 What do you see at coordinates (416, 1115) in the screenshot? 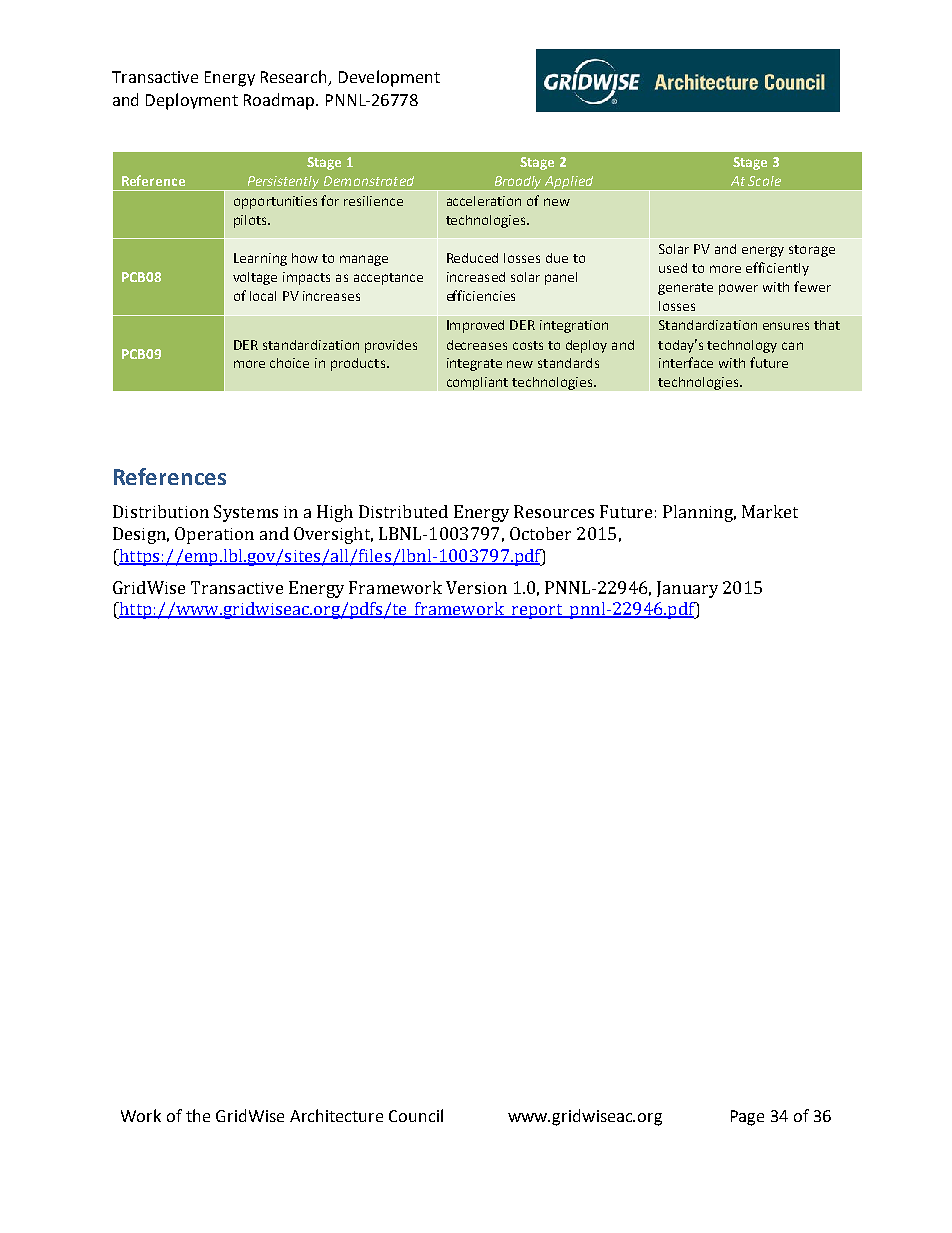
I see `Council` at bounding box center [416, 1115].
